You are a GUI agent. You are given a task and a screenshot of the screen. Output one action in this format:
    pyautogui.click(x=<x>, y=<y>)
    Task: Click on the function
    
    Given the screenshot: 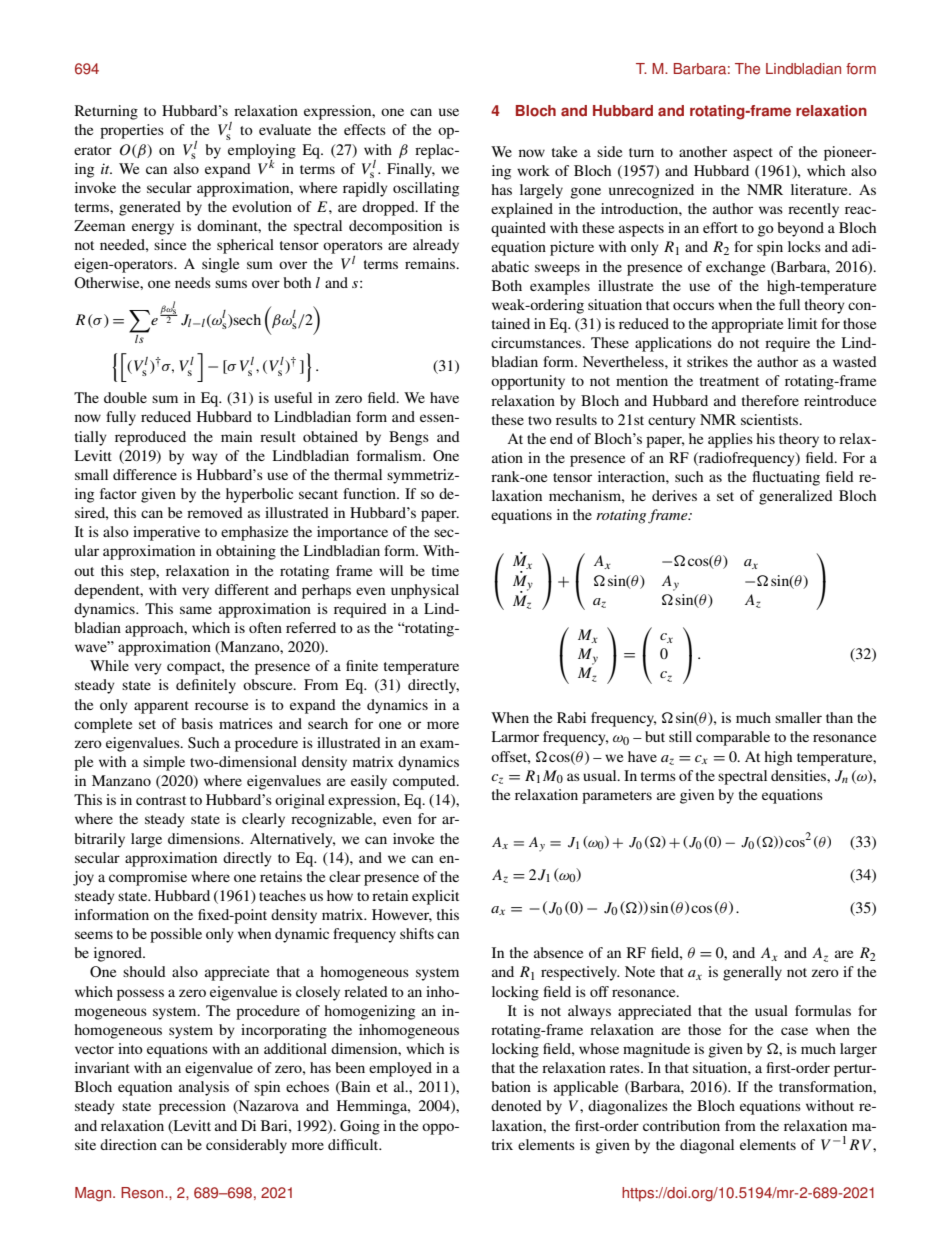 What is the action you would take?
    pyautogui.click(x=370, y=493)
